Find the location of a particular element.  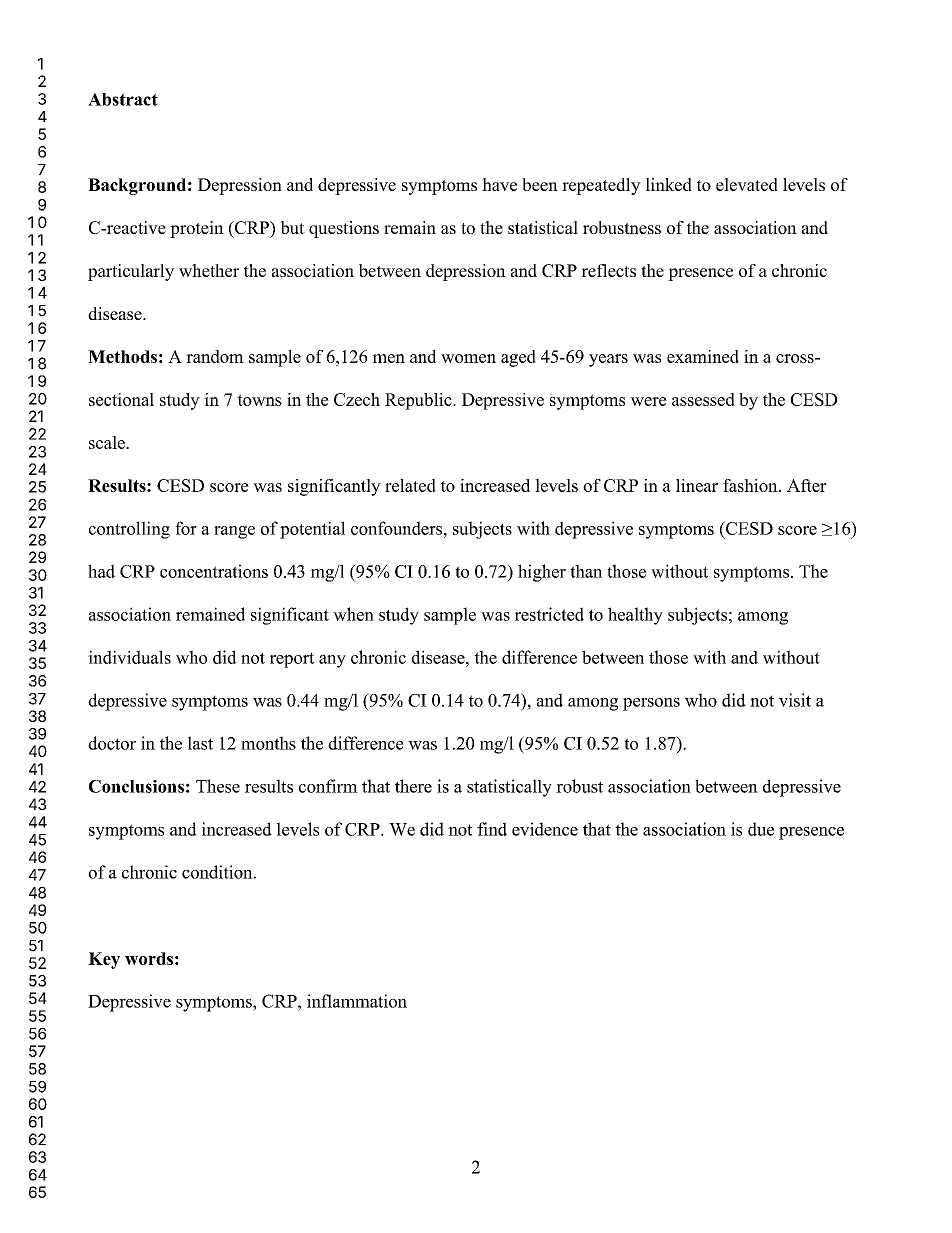

random is located at coordinates (215, 356).
